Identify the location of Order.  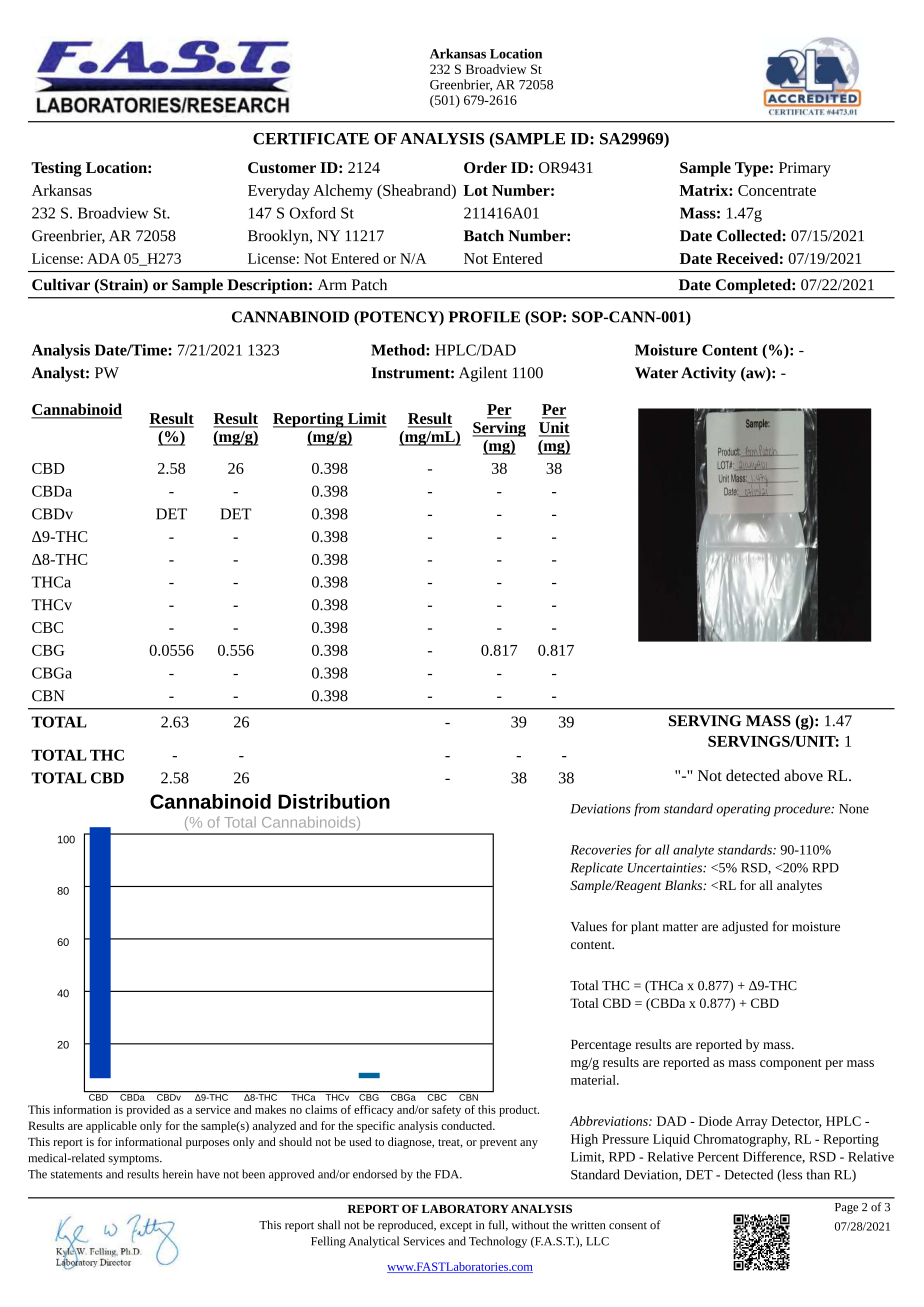
(485, 167).
